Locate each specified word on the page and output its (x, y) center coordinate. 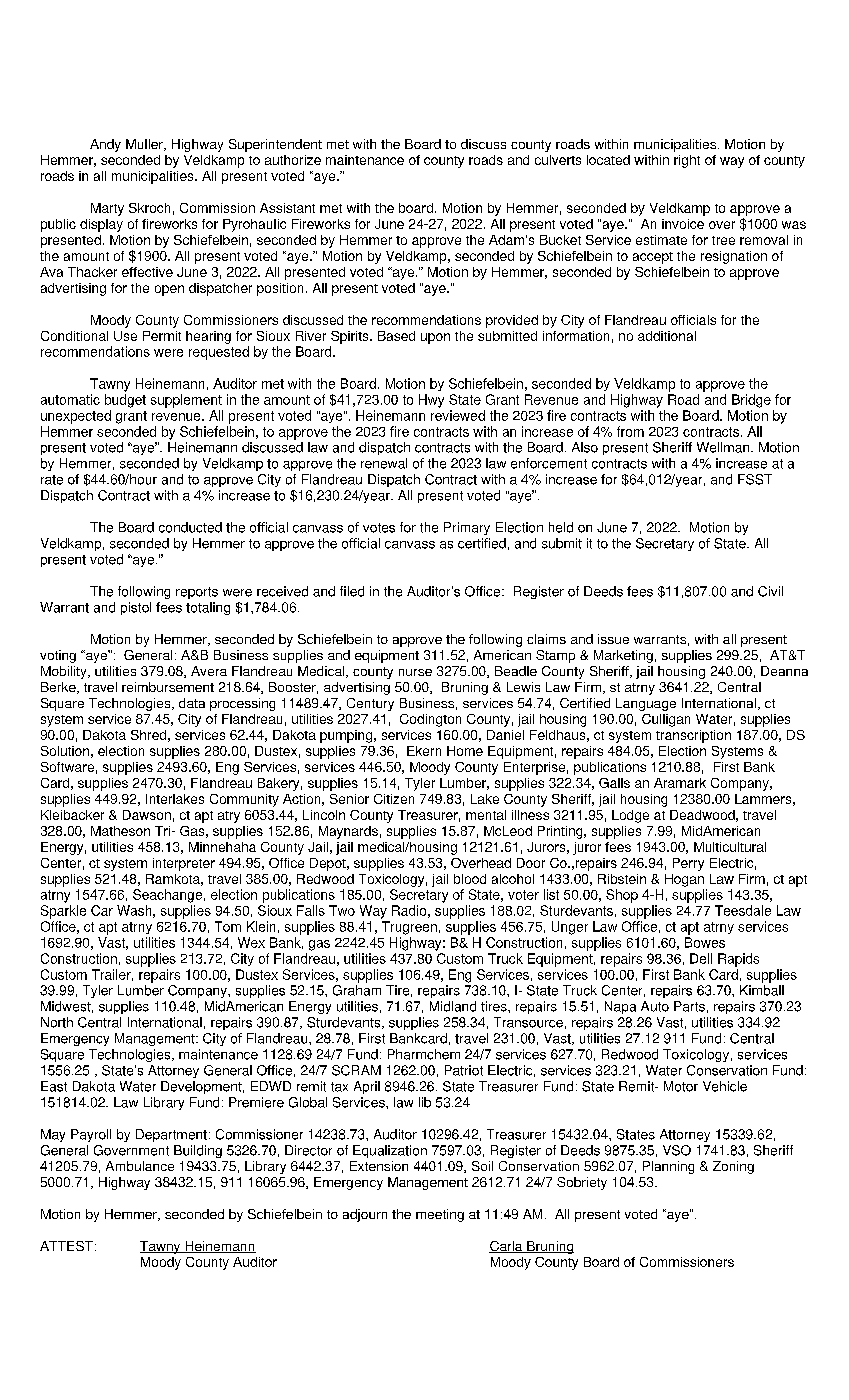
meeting (440, 1215)
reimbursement (168, 687)
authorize (293, 160)
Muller (145, 145)
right (687, 161)
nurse (415, 672)
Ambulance (140, 1166)
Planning (668, 1167)
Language (646, 704)
